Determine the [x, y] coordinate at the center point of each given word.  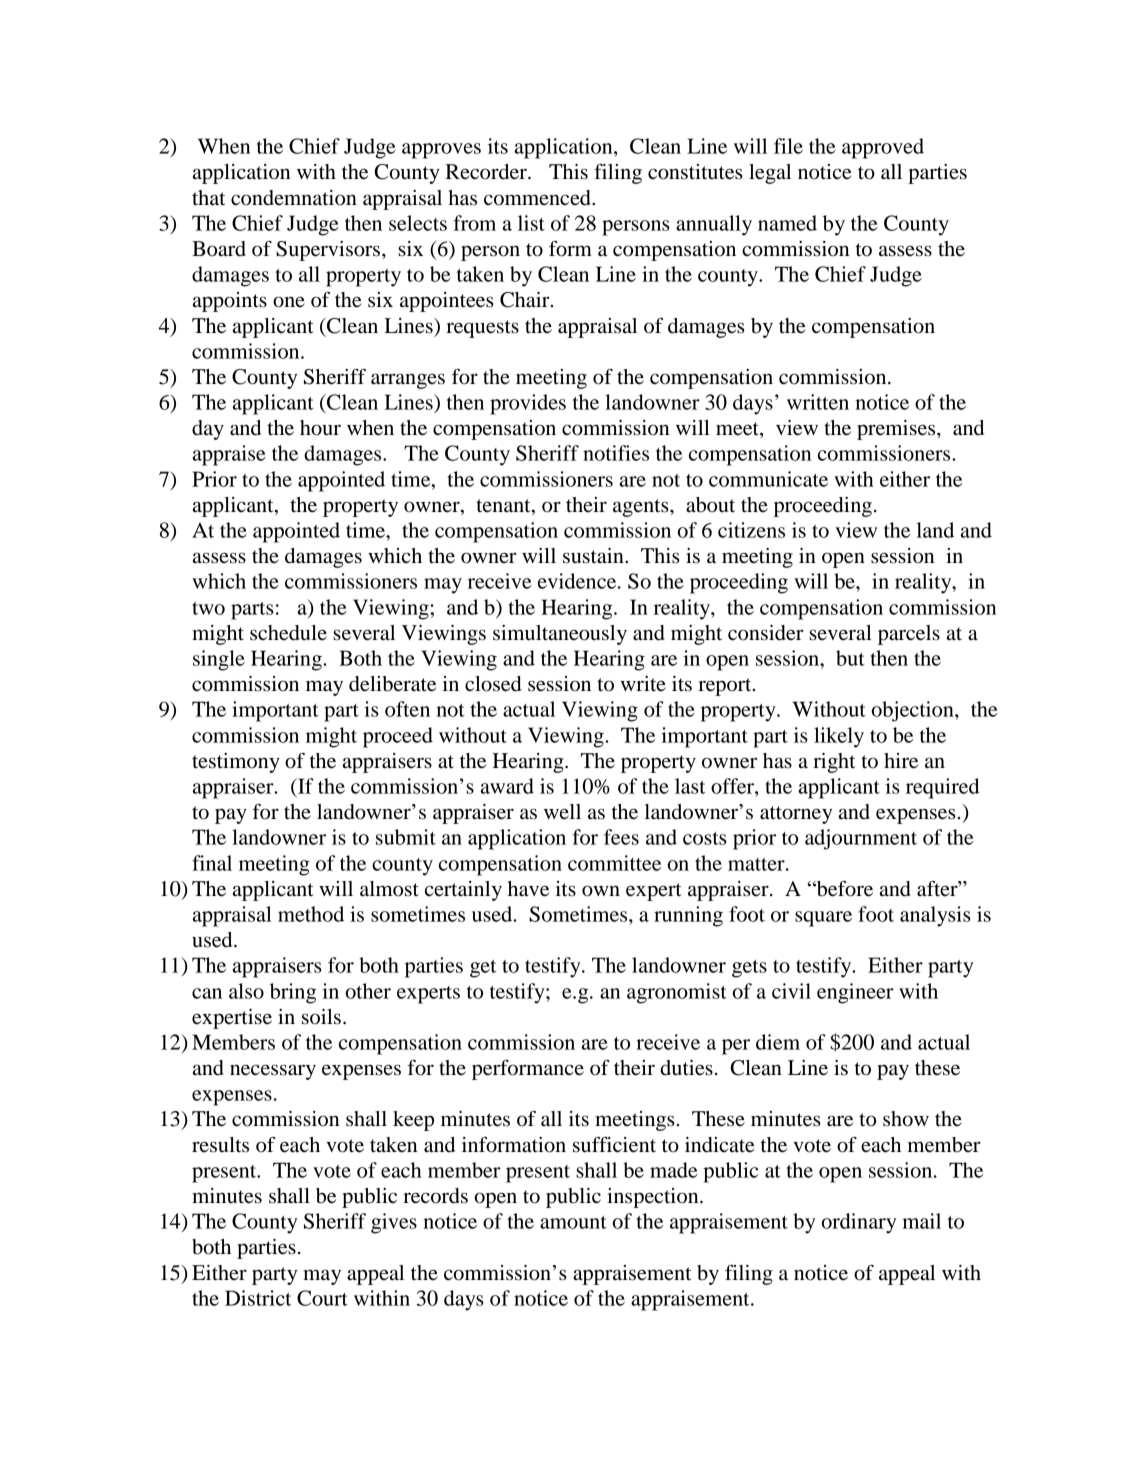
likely [839, 737]
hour [320, 428]
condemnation [294, 198]
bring [293, 993]
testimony [236, 763]
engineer [855, 993]
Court [322, 1298]
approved [883, 148]
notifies [616, 453]
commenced [538, 198]
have [528, 889]
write [643, 684]
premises [897, 430]
